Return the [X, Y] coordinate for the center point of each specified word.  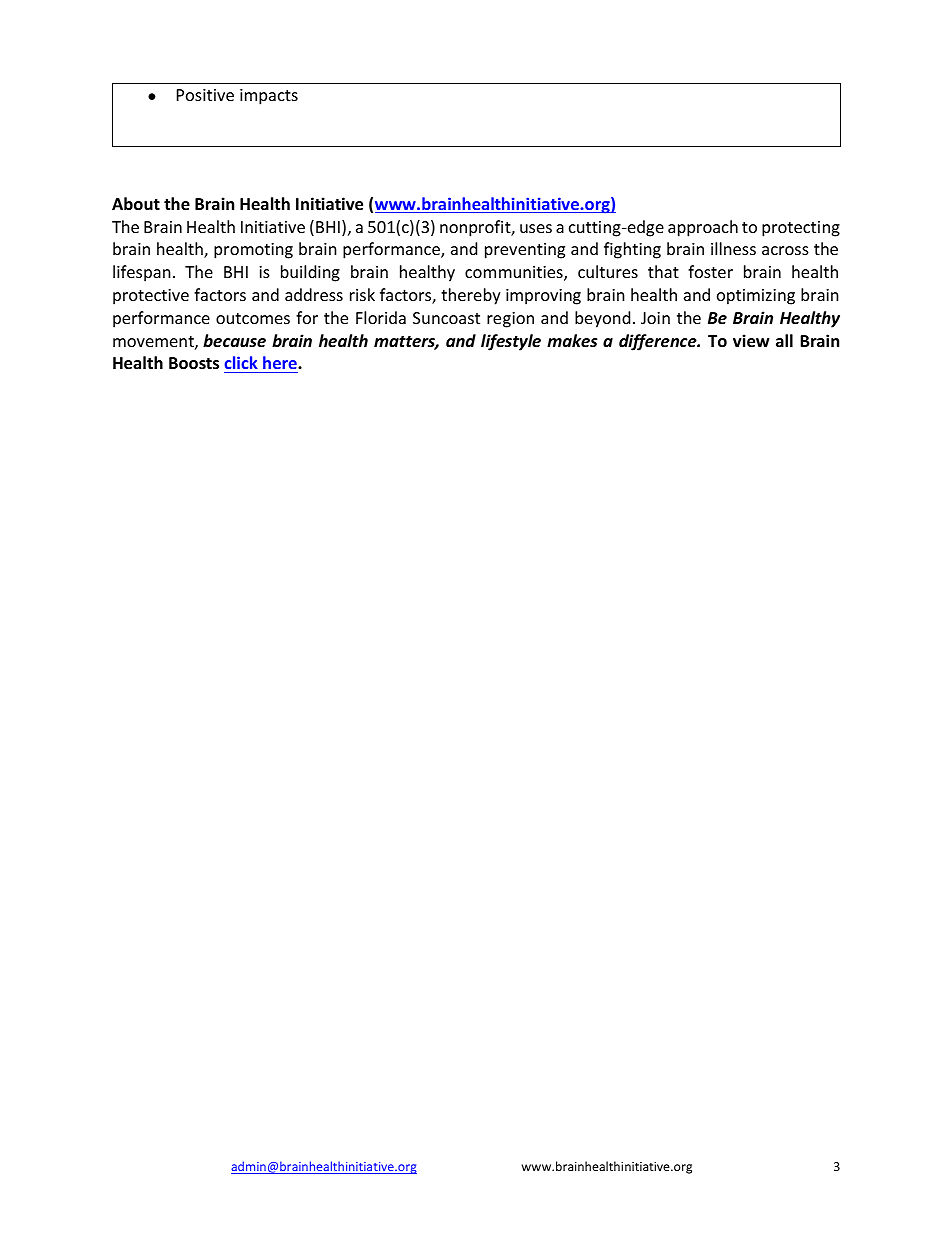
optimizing [756, 297]
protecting [801, 229]
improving [543, 297]
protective [151, 297]
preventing [525, 251]
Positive [205, 95]
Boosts [194, 363]
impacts [269, 97]
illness [733, 248]
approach [703, 228]
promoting [253, 251]
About [136, 204]
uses [536, 228]
